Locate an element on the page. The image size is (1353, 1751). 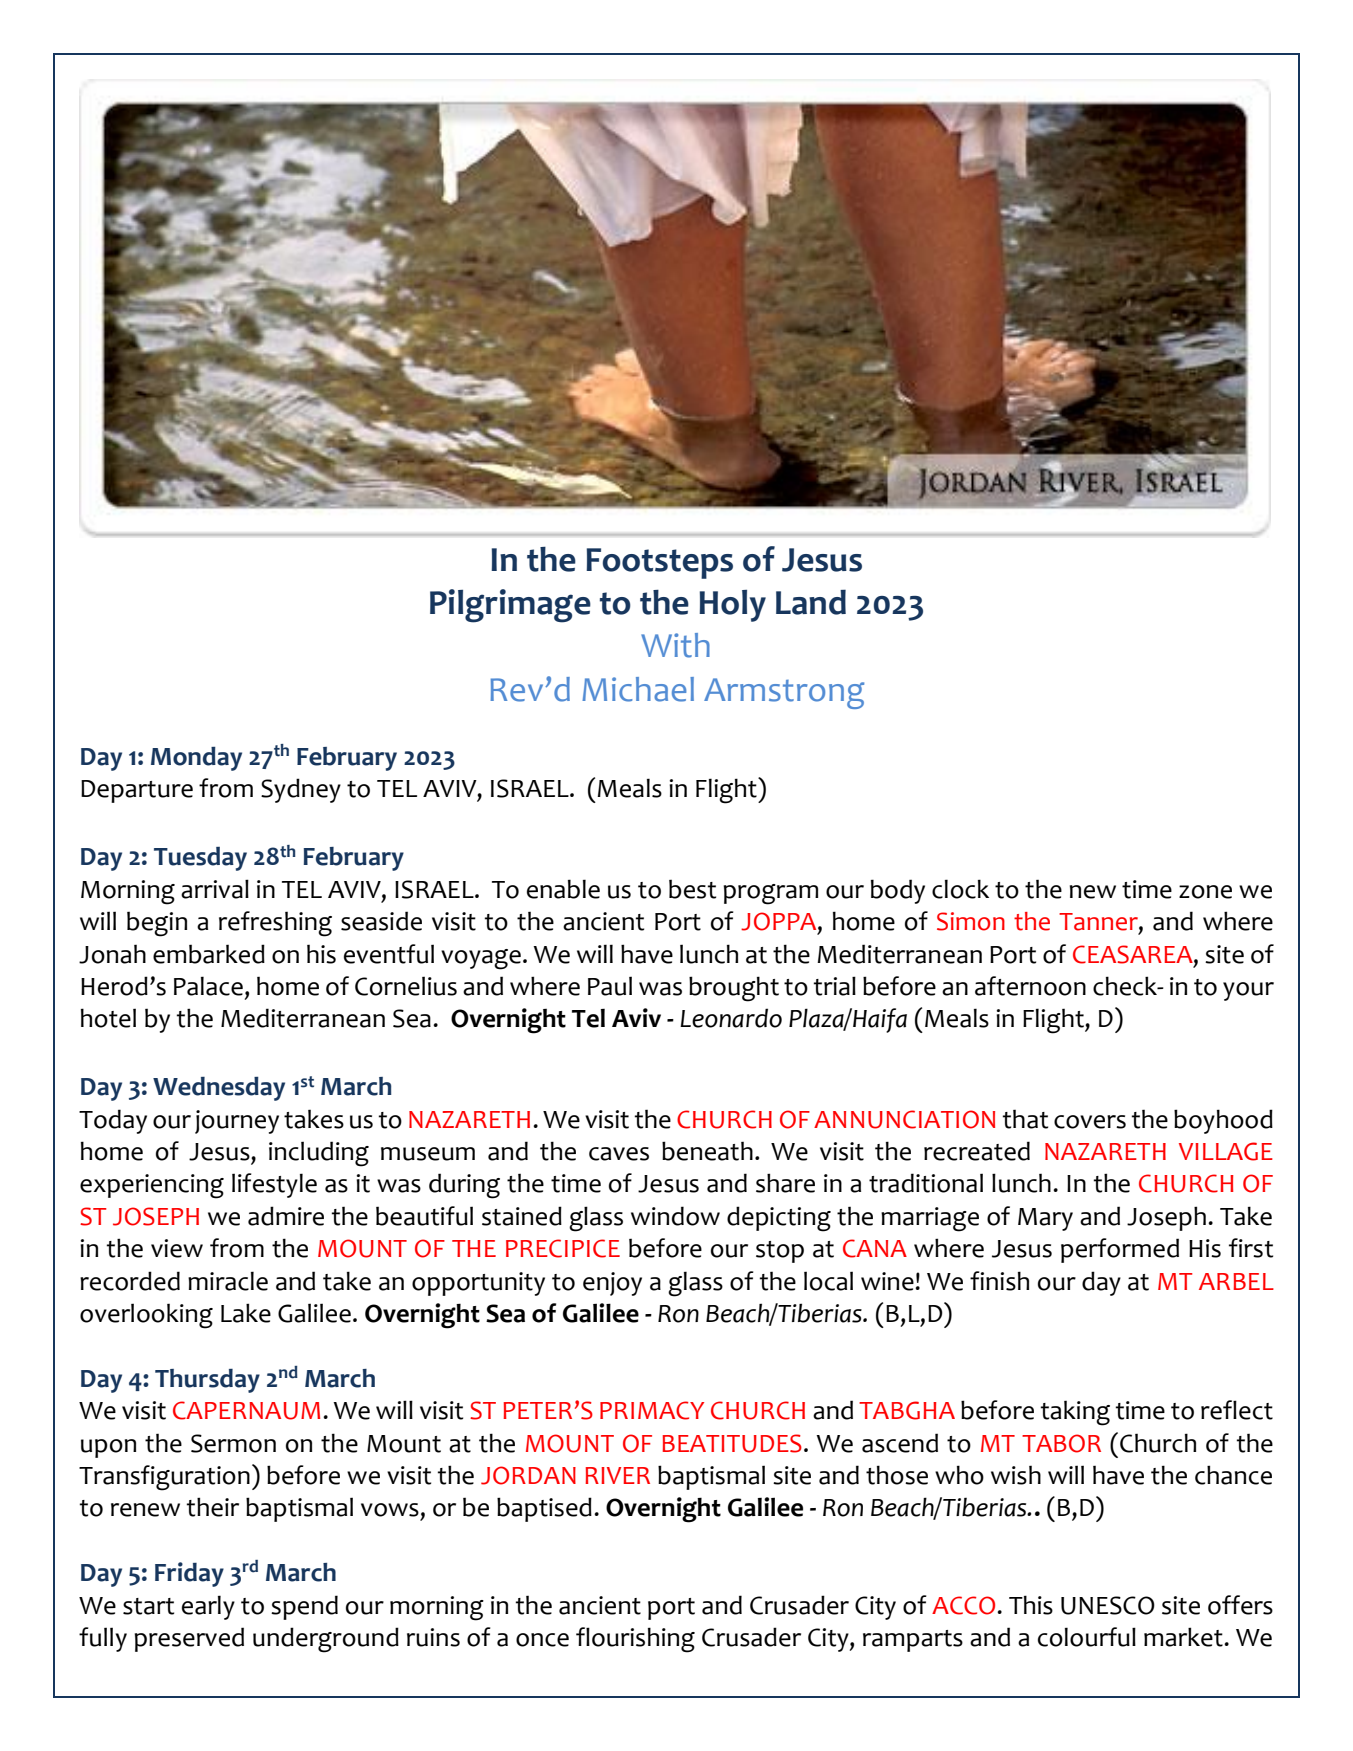
best is located at coordinates (692, 889).
